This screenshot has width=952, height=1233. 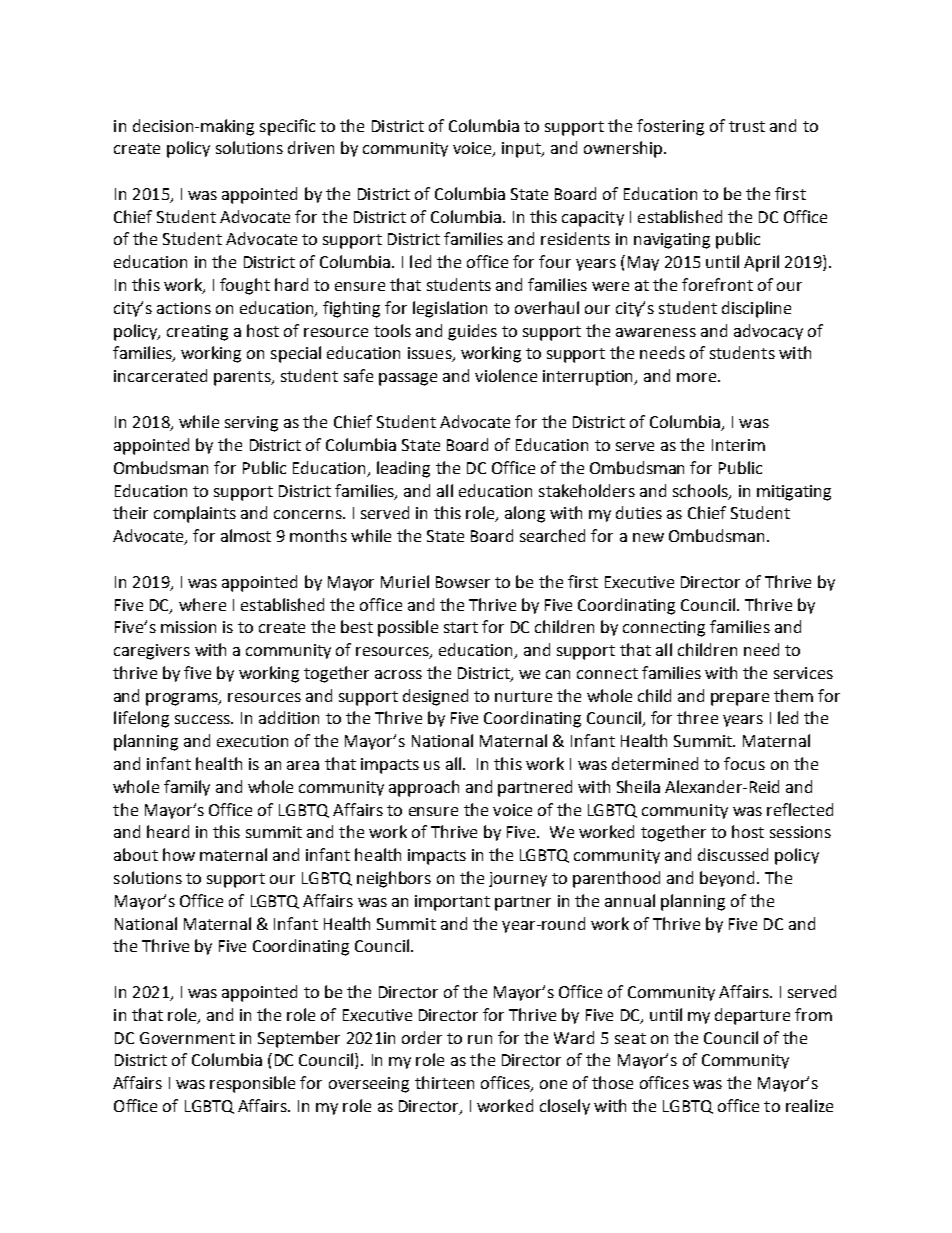 I want to click on specific, so click(x=287, y=127).
